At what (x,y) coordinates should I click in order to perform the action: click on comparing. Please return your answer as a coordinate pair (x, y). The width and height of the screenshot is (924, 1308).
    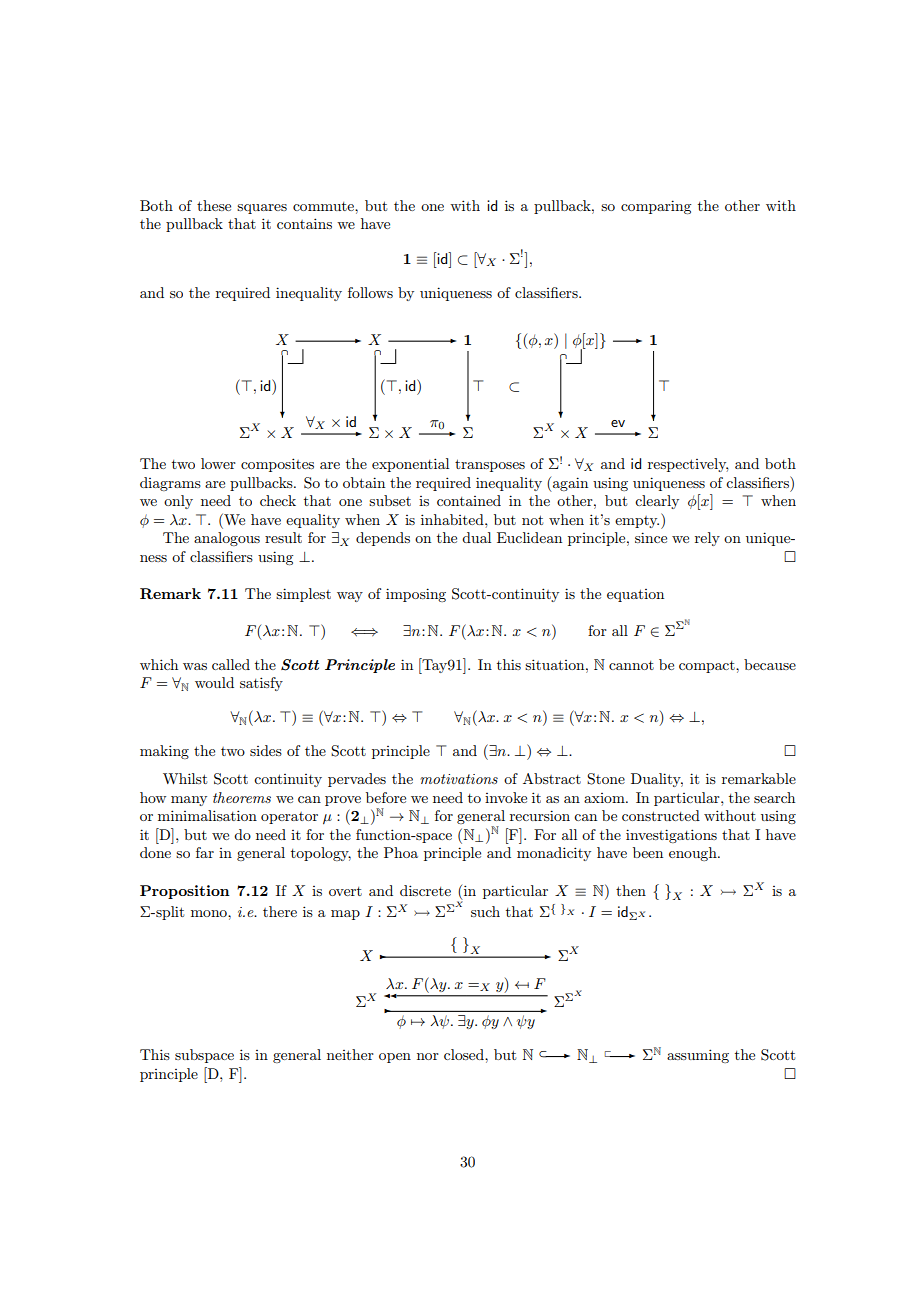
    Looking at the image, I should click on (656, 207).
